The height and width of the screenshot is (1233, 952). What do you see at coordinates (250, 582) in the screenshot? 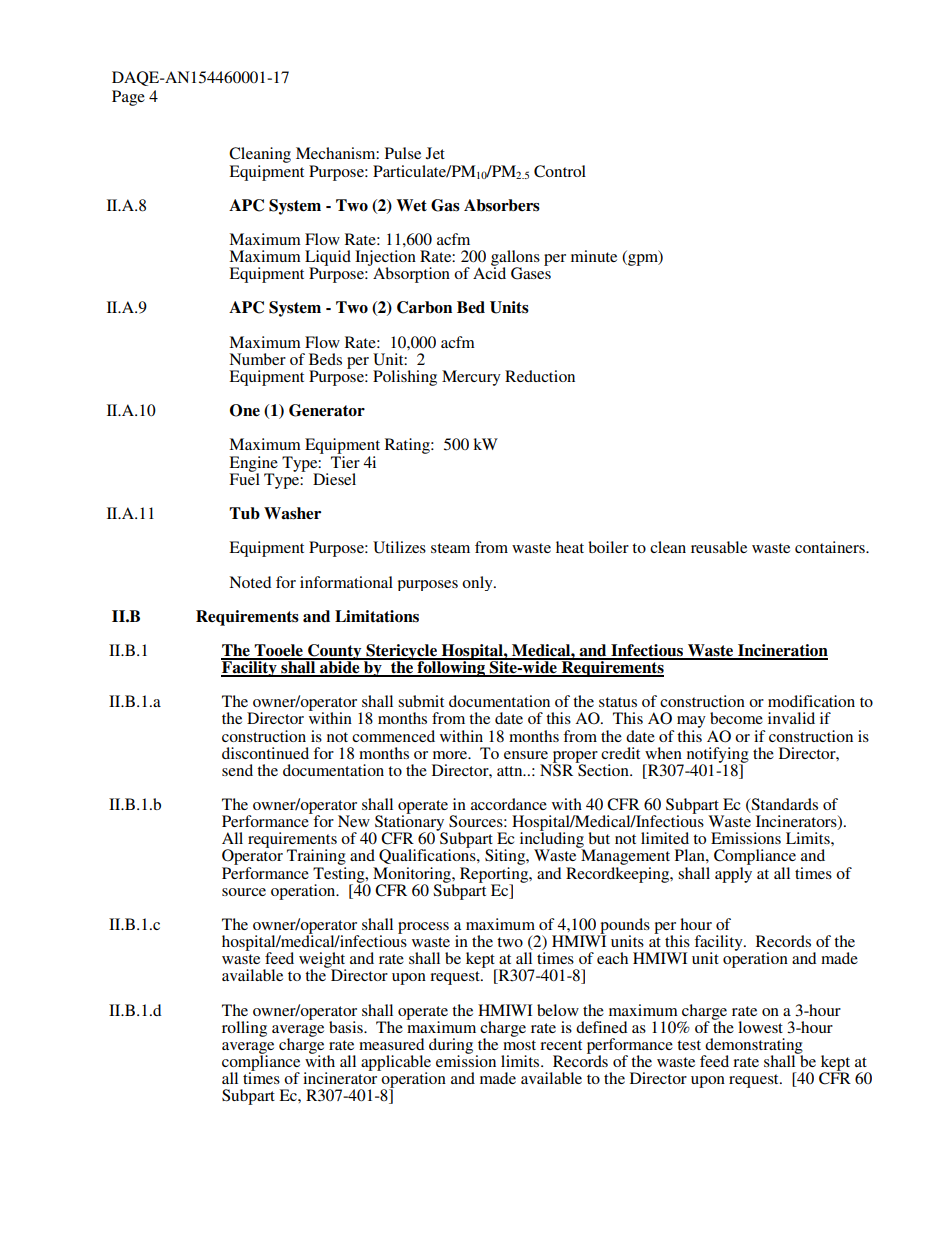
I see `Noted` at bounding box center [250, 582].
